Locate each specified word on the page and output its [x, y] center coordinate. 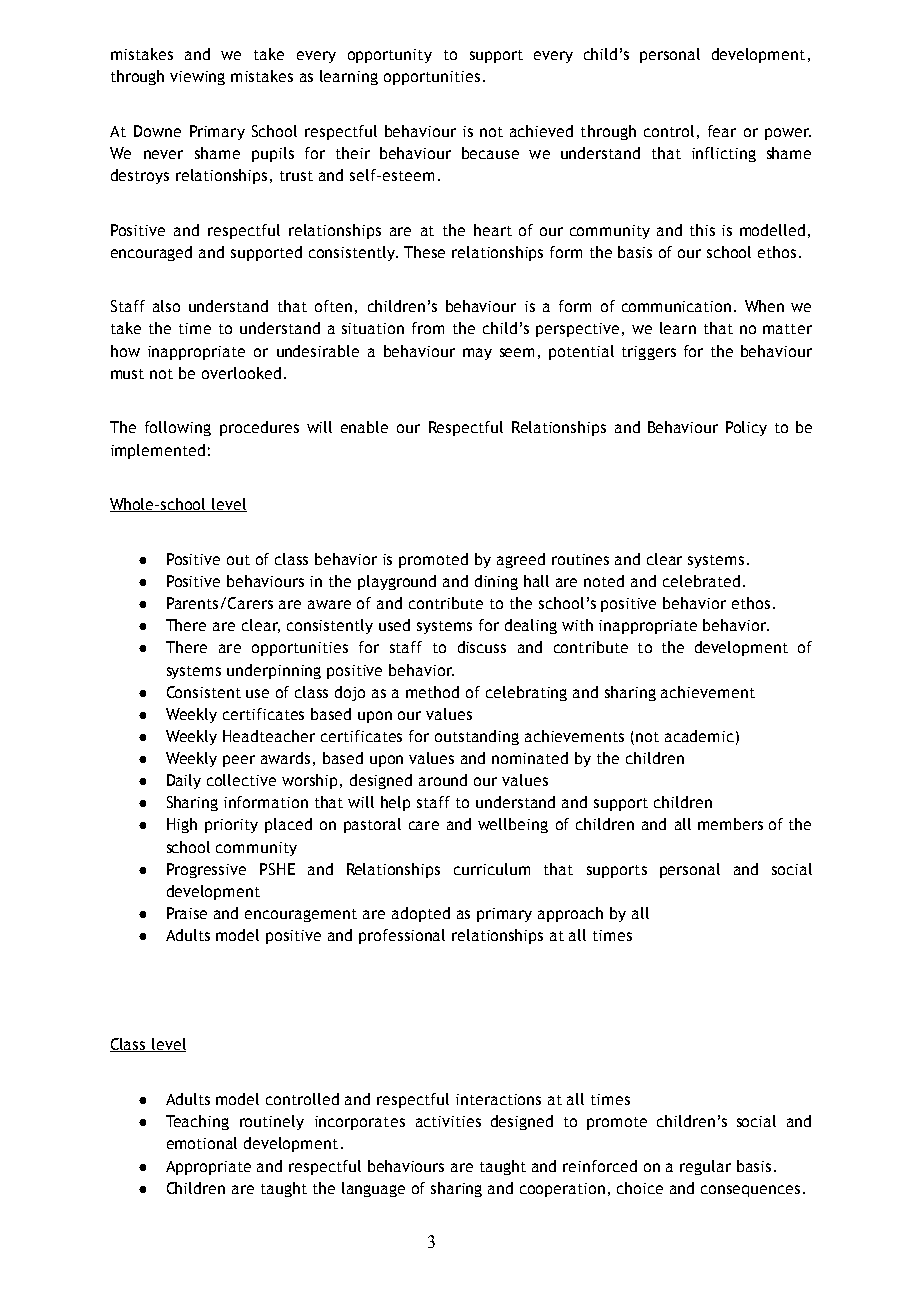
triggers [649, 353]
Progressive [206, 870]
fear [722, 131]
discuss [482, 647]
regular [705, 1167]
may [477, 354]
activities [448, 1121]
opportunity [390, 56]
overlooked [241, 373]
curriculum [492, 869]
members [730, 824]
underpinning [274, 671]
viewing [197, 78]
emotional [202, 1143]
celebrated [701, 581]
